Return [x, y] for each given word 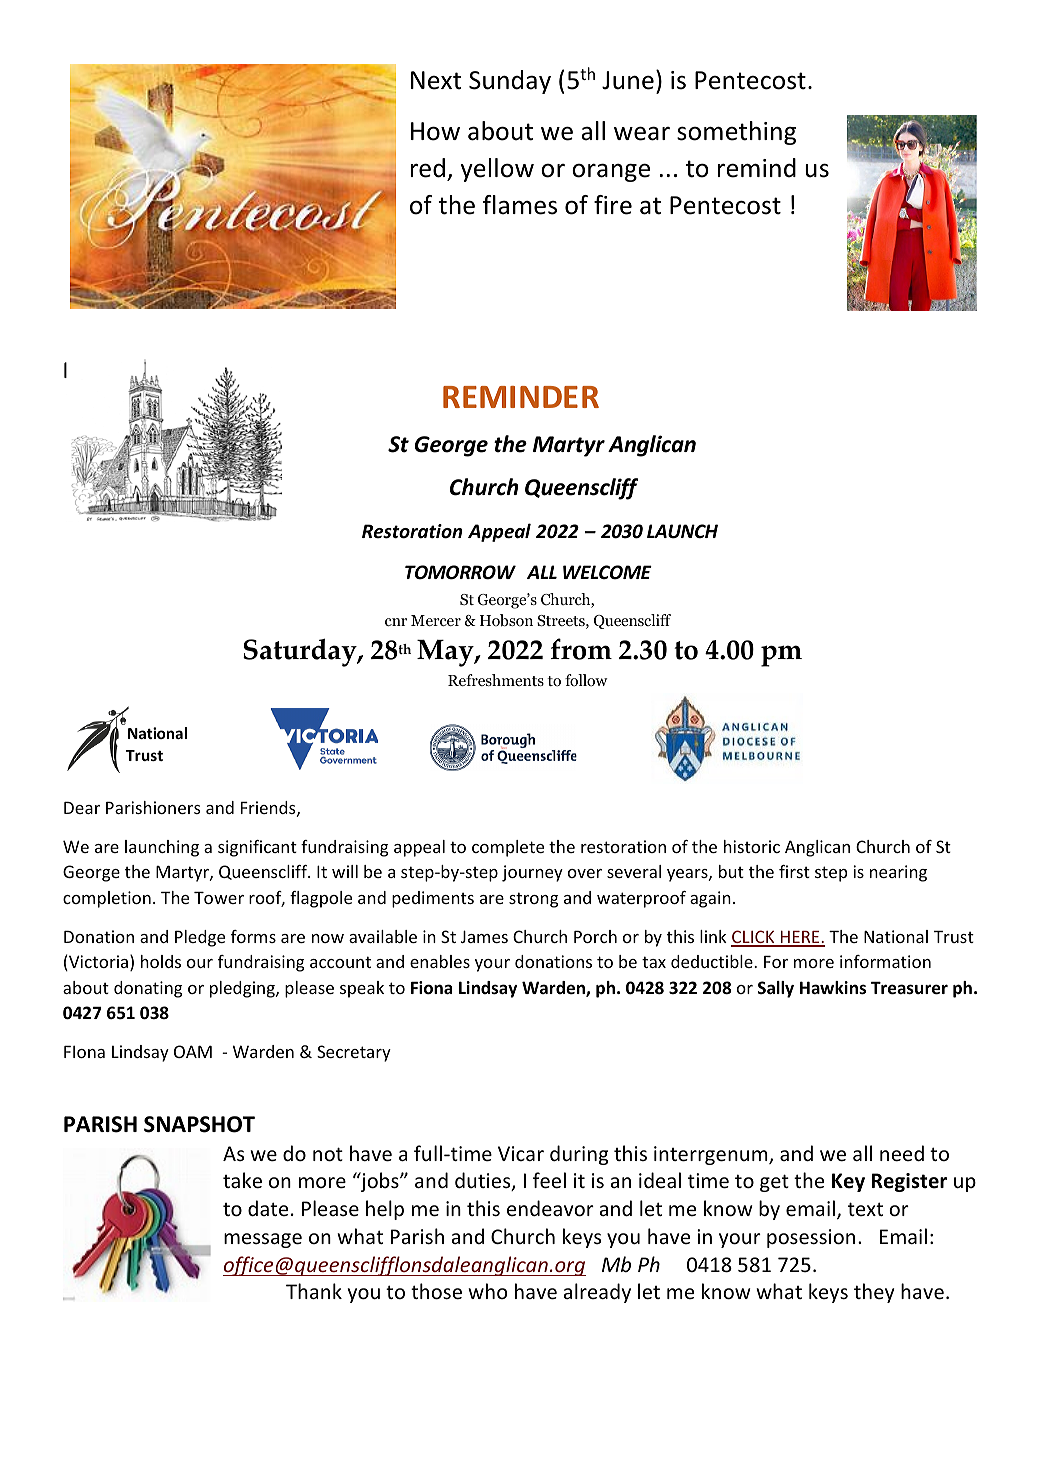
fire [613, 205]
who [488, 1291]
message [263, 1240]
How [435, 131]
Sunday [510, 82]
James [484, 936]
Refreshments [496, 680]
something [736, 133]
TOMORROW [460, 572]
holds [161, 961]
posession [811, 1238]
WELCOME [607, 572]
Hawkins [833, 988]
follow [586, 680]
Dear [82, 808]
